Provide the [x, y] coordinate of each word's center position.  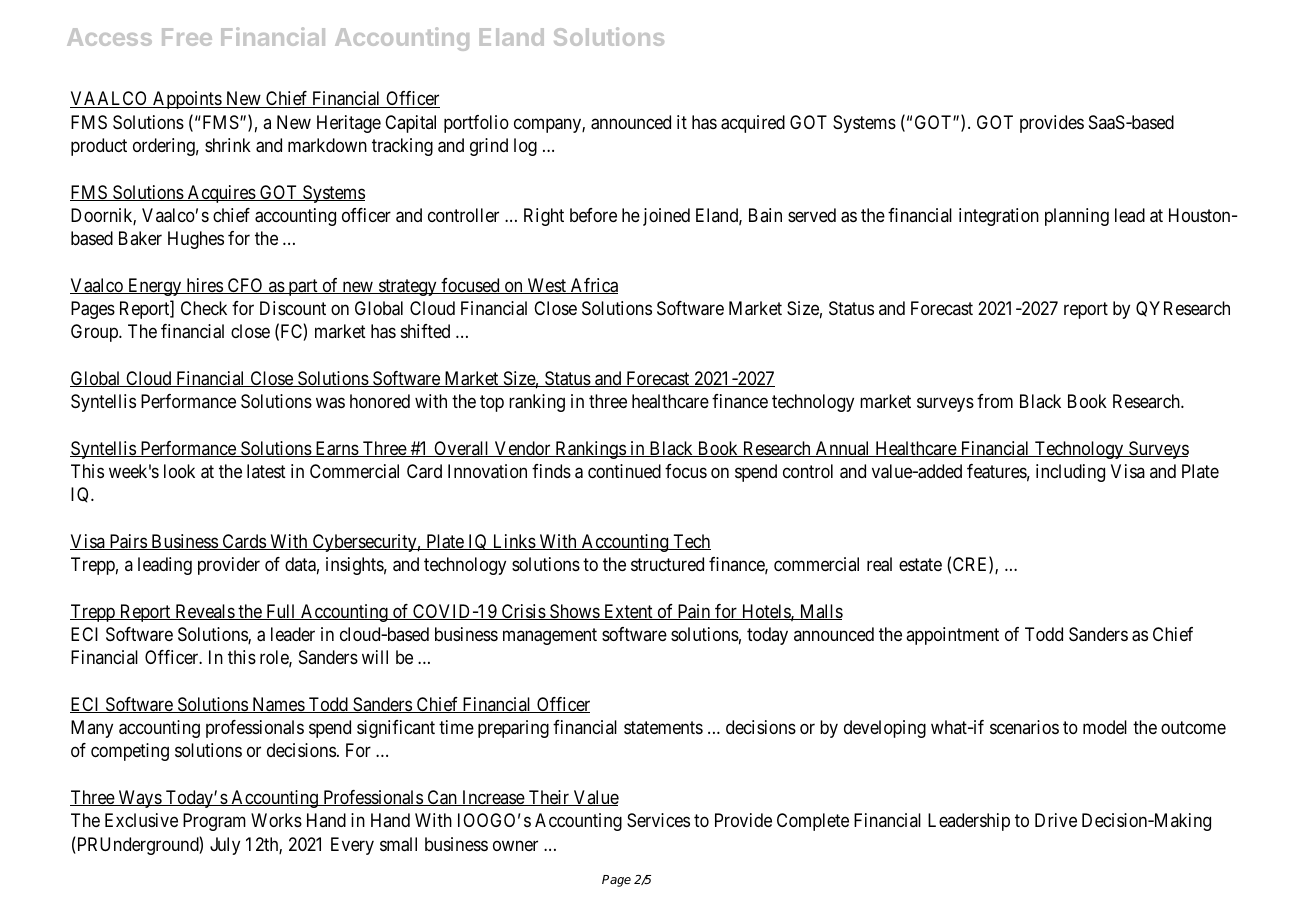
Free [187, 37]
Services [658, 820]
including [1070, 473]
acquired [753, 124]
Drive [1056, 820]
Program [214, 822]
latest [266, 471]
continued [624, 471]
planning [1077, 217]
